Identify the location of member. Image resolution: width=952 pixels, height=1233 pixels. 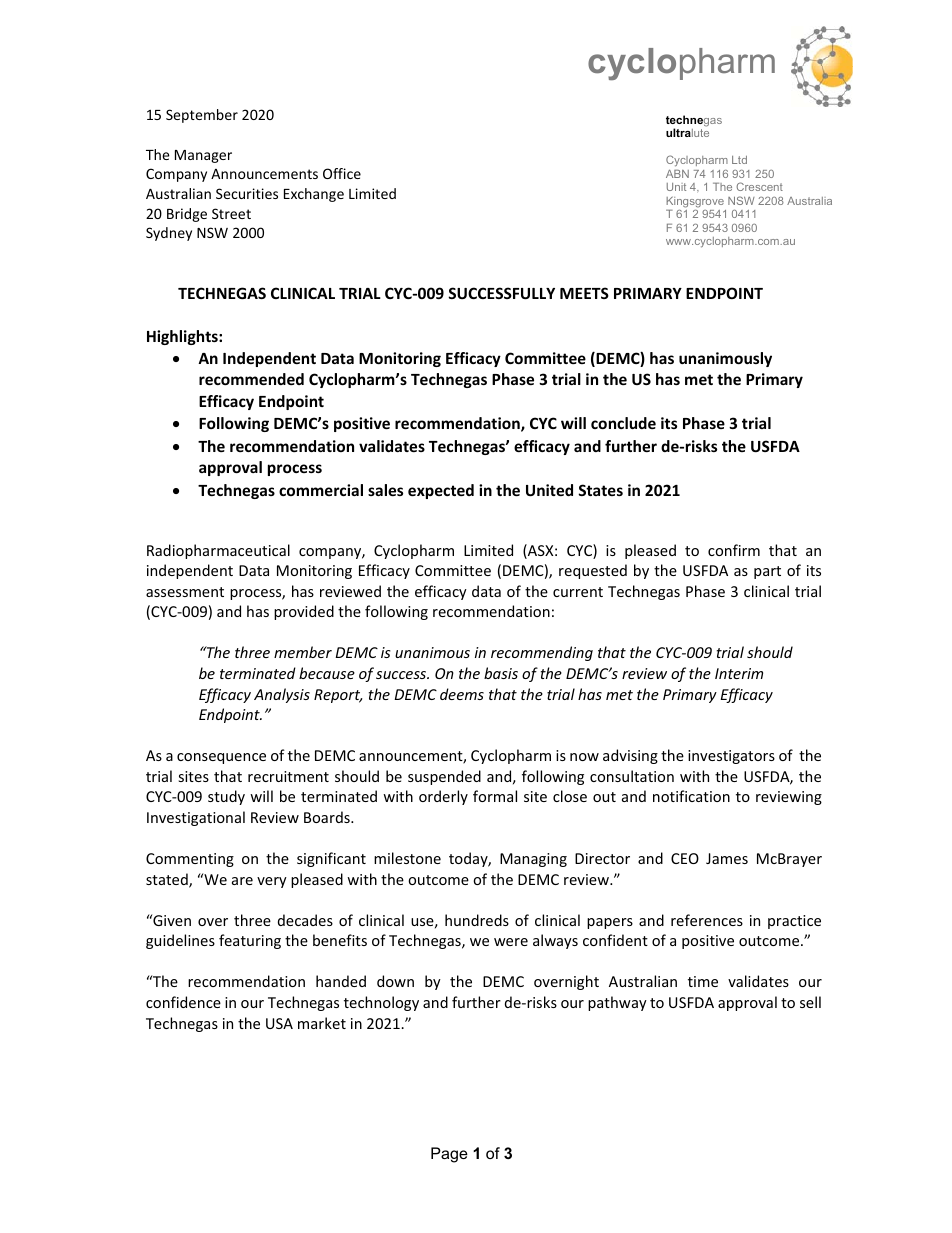
(303, 652).
